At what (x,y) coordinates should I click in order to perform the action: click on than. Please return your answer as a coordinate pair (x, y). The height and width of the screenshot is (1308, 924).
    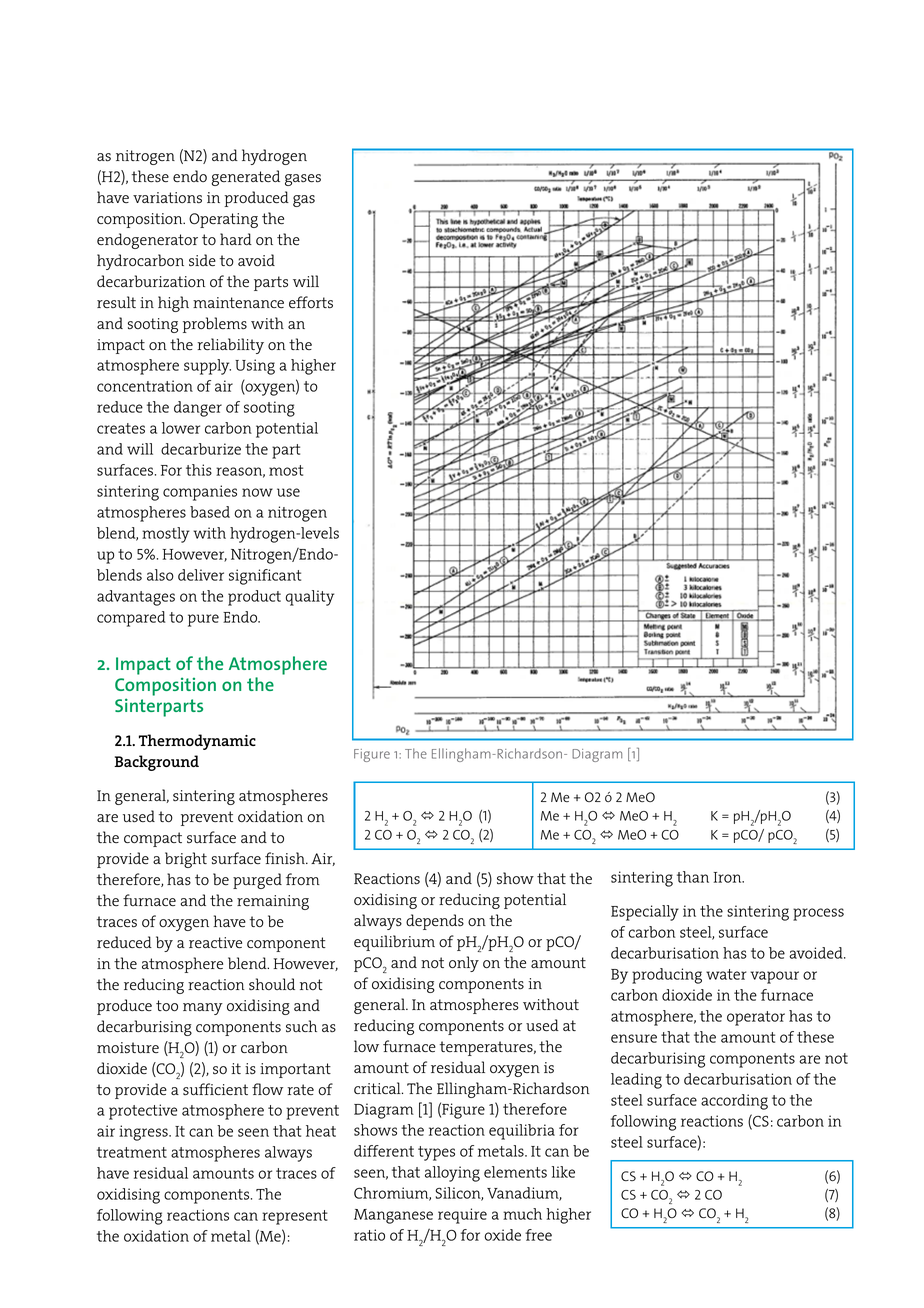
    Looking at the image, I should click on (693, 877).
